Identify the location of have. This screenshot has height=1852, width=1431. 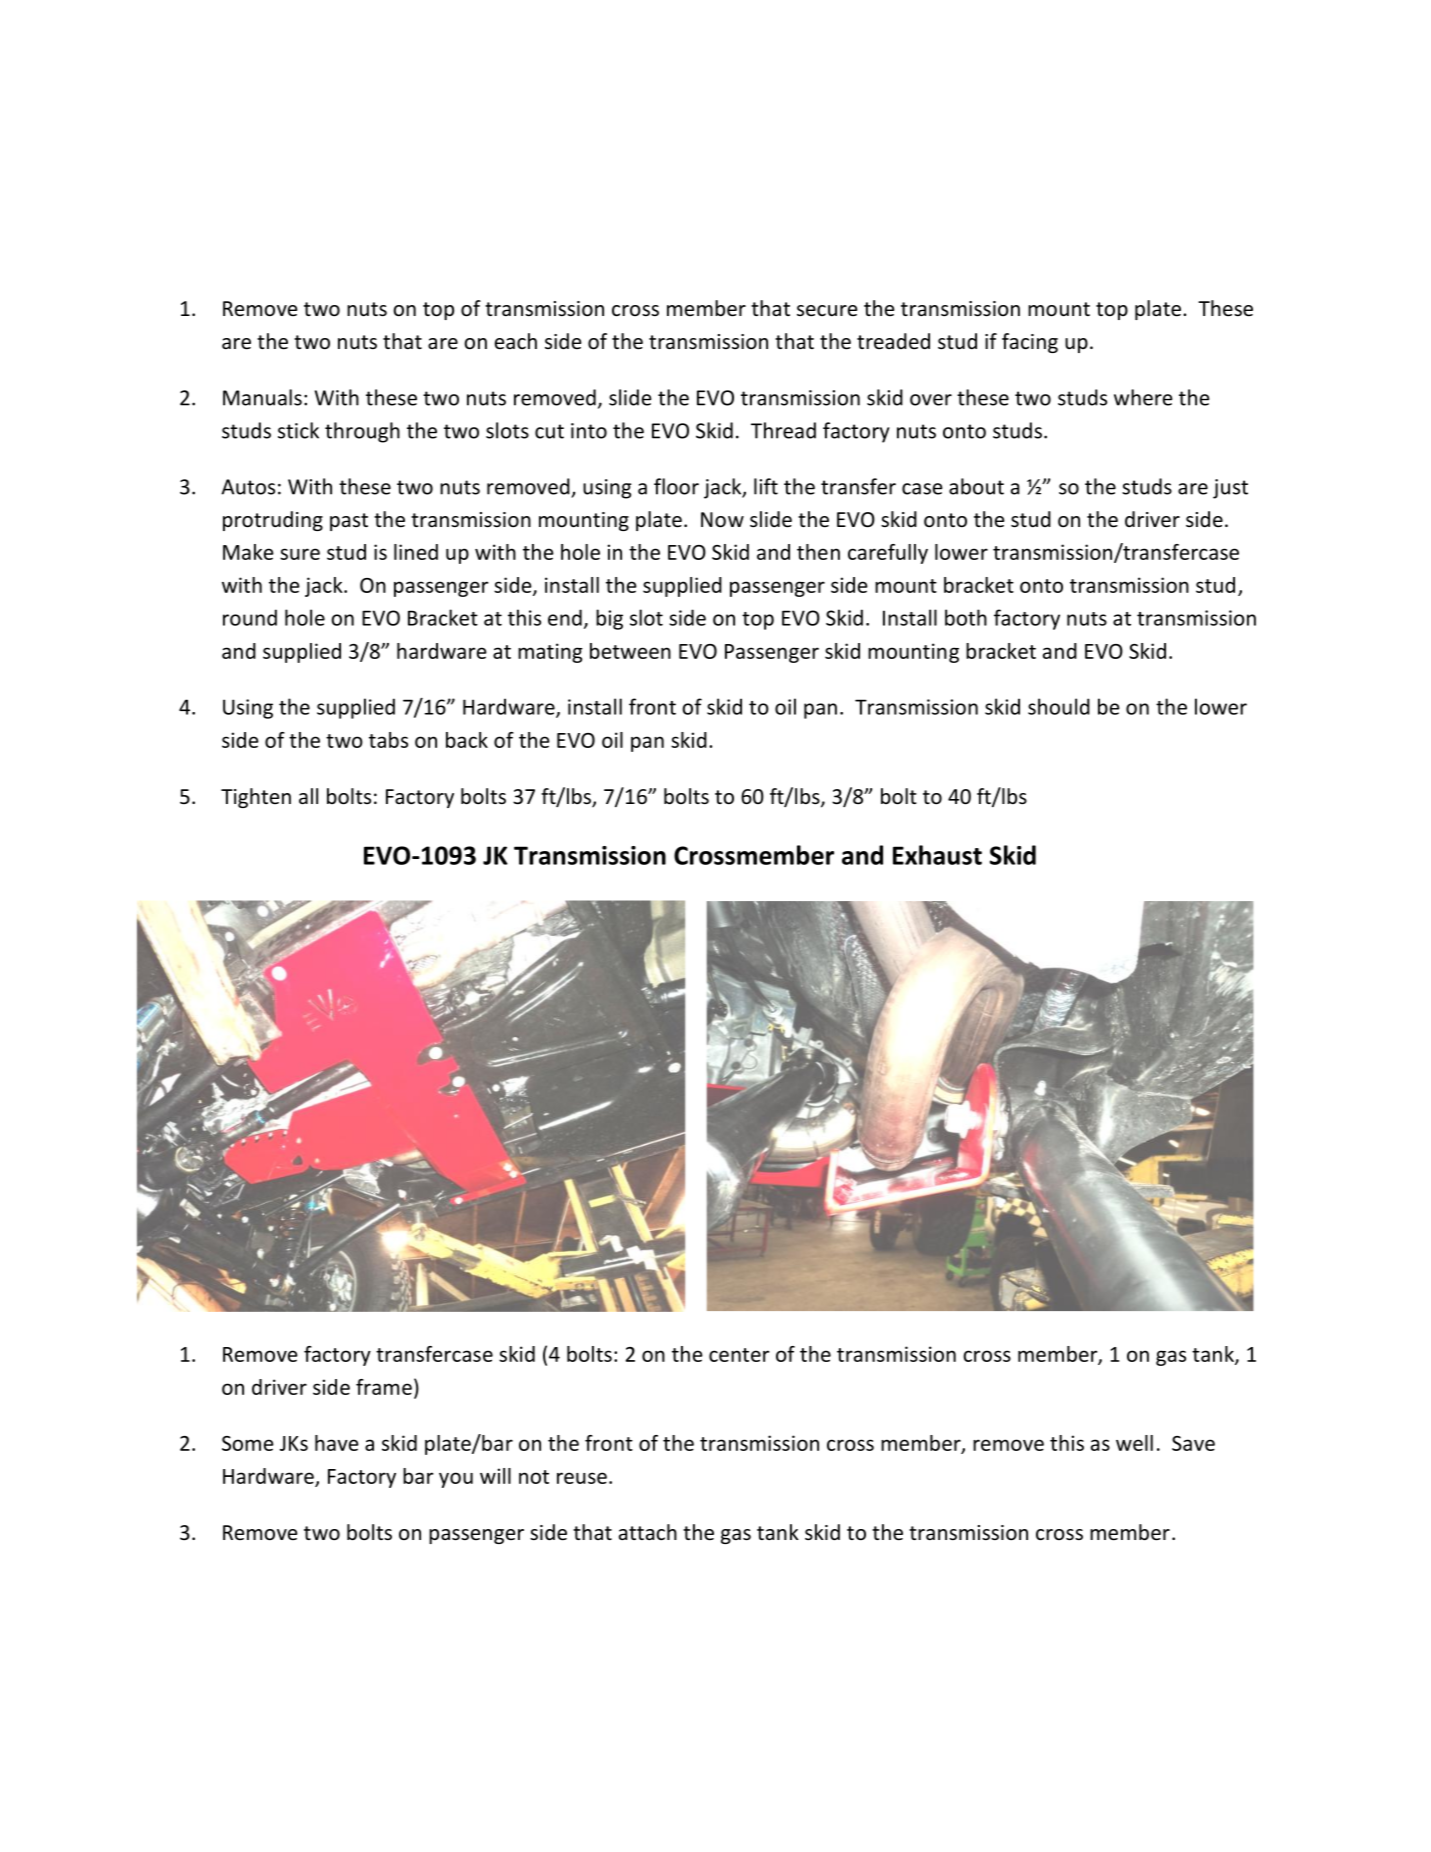
(337, 1443).
